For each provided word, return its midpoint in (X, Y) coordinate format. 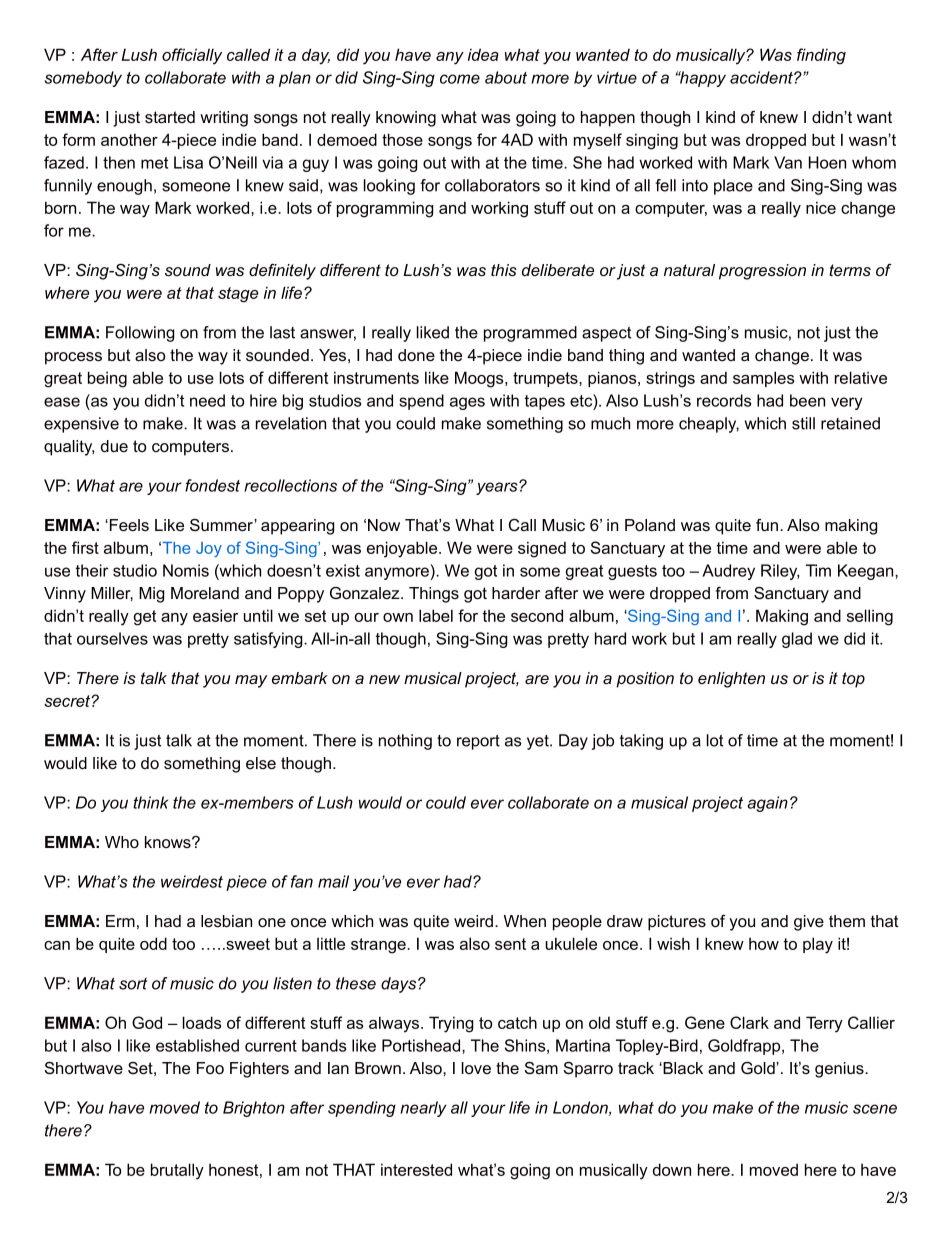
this (504, 270)
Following (140, 334)
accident (762, 77)
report (478, 742)
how (764, 943)
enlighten (731, 680)
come (460, 79)
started (170, 117)
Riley (780, 572)
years (498, 488)
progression (762, 272)
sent (510, 944)
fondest (212, 485)
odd (153, 943)
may (251, 681)
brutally (177, 1171)
